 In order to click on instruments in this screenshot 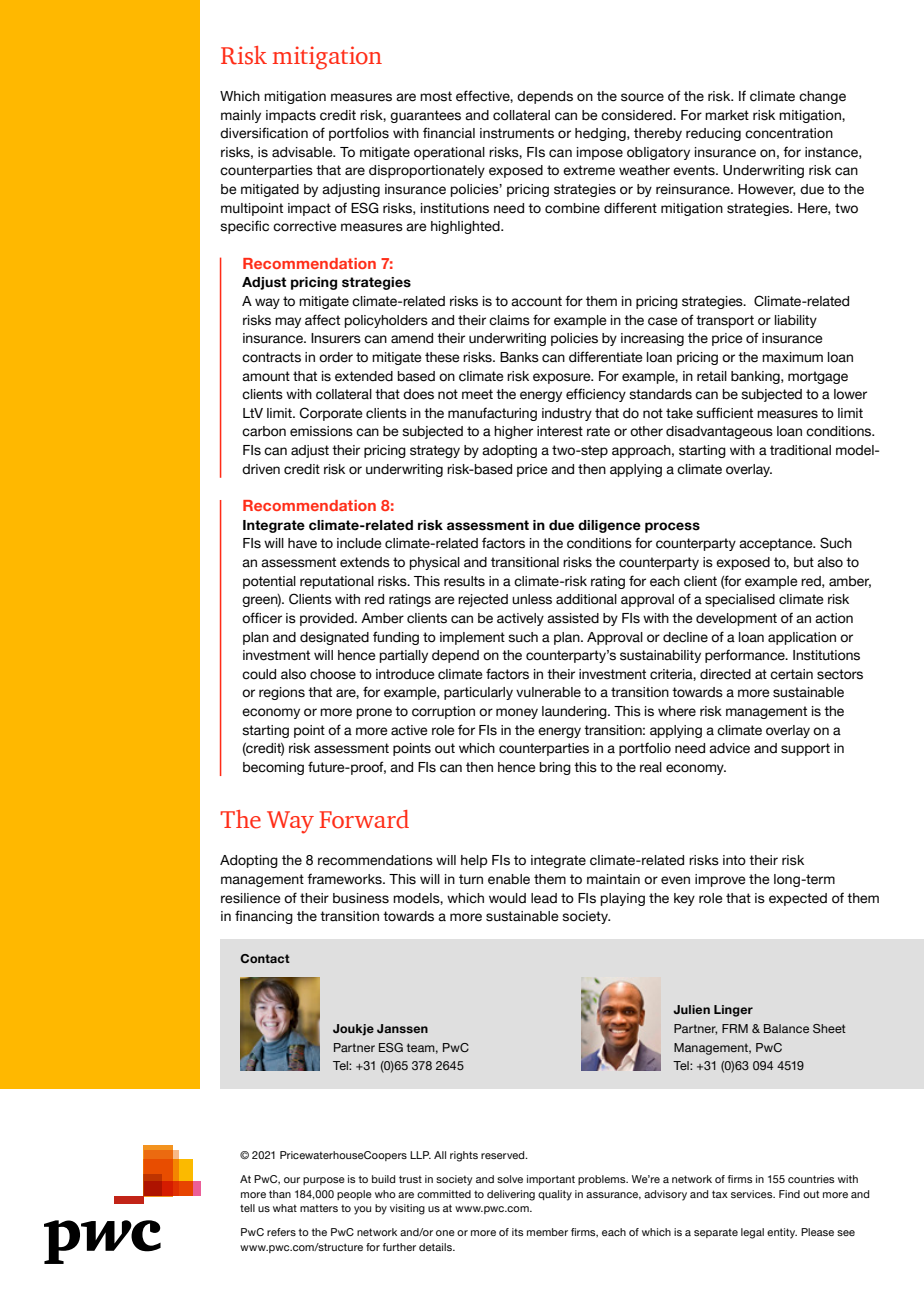, I will do `click(517, 133)`.
